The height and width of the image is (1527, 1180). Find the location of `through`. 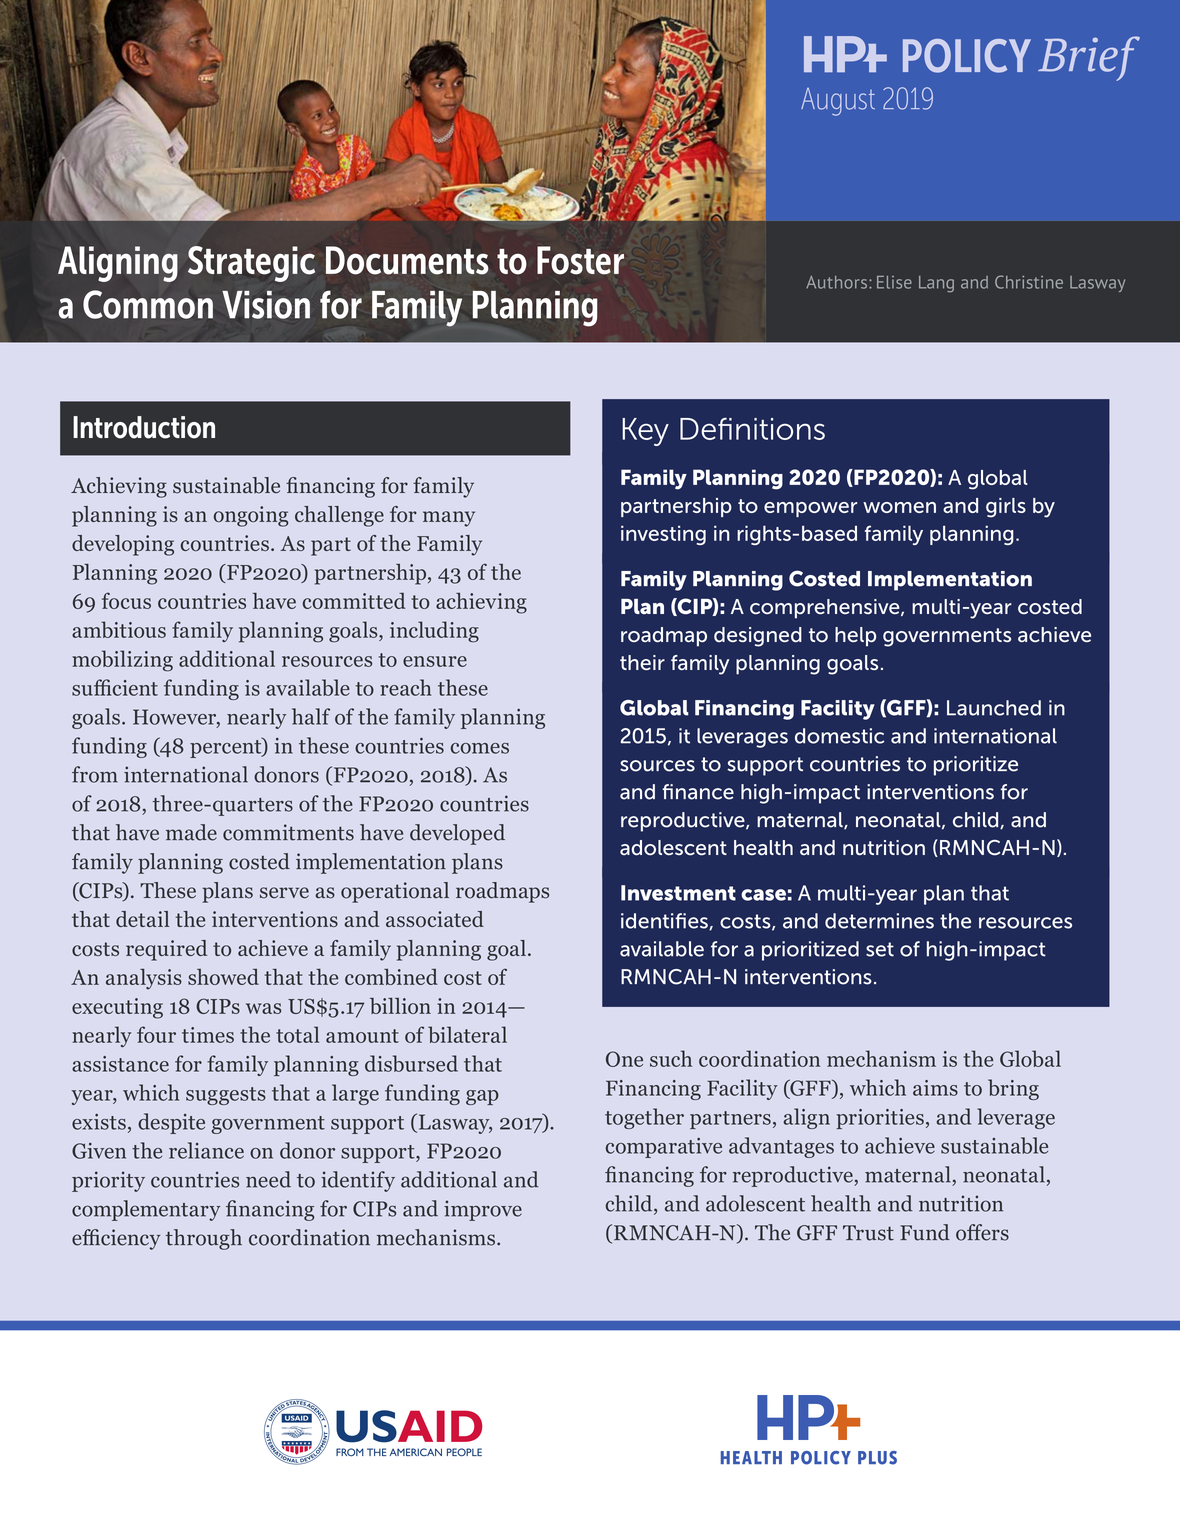

through is located at coordinates (204, 1239).
